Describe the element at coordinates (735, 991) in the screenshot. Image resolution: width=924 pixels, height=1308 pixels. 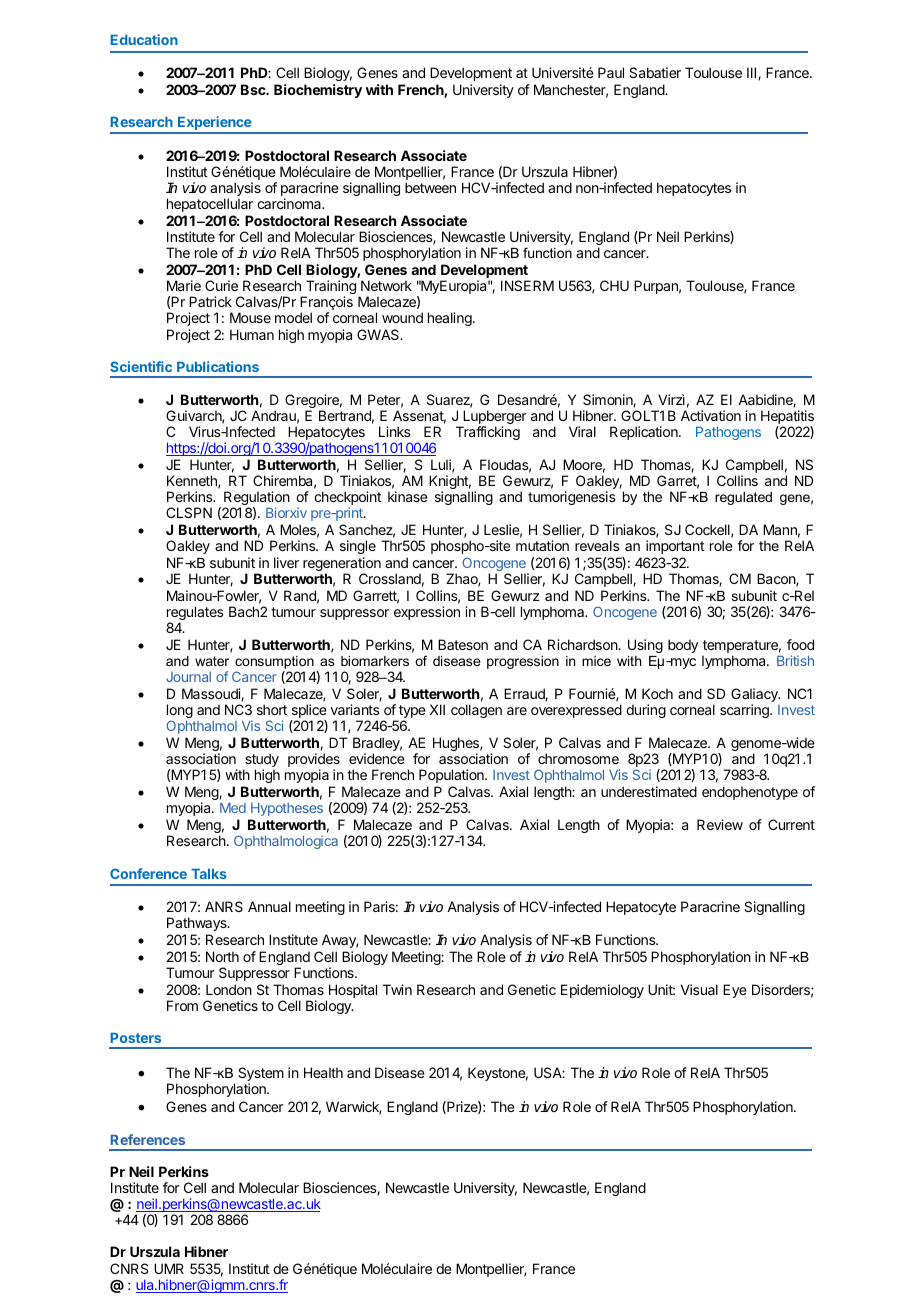
I see `Eye` at that location.
